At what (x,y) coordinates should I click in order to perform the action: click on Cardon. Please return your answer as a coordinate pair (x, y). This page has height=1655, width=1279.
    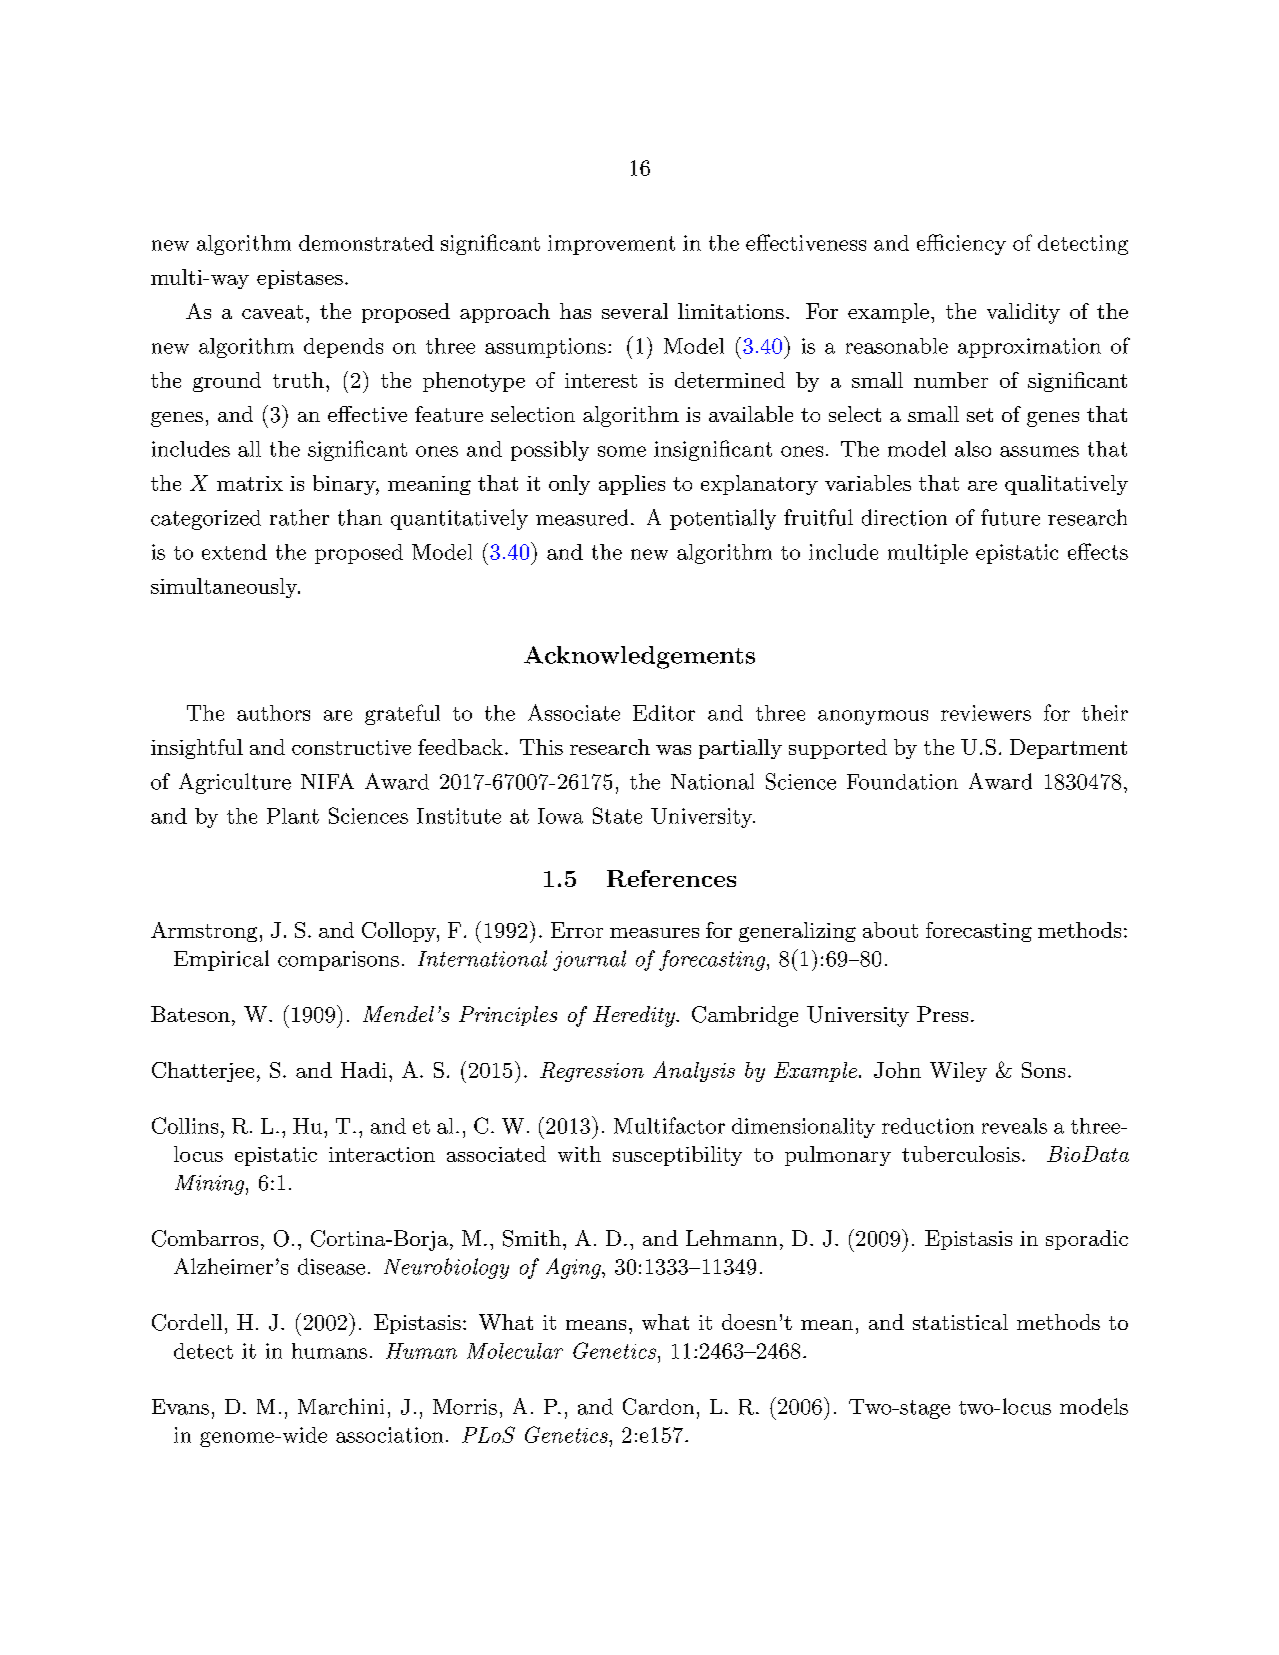
    Looking at the image, I should click on (658, 1406).
